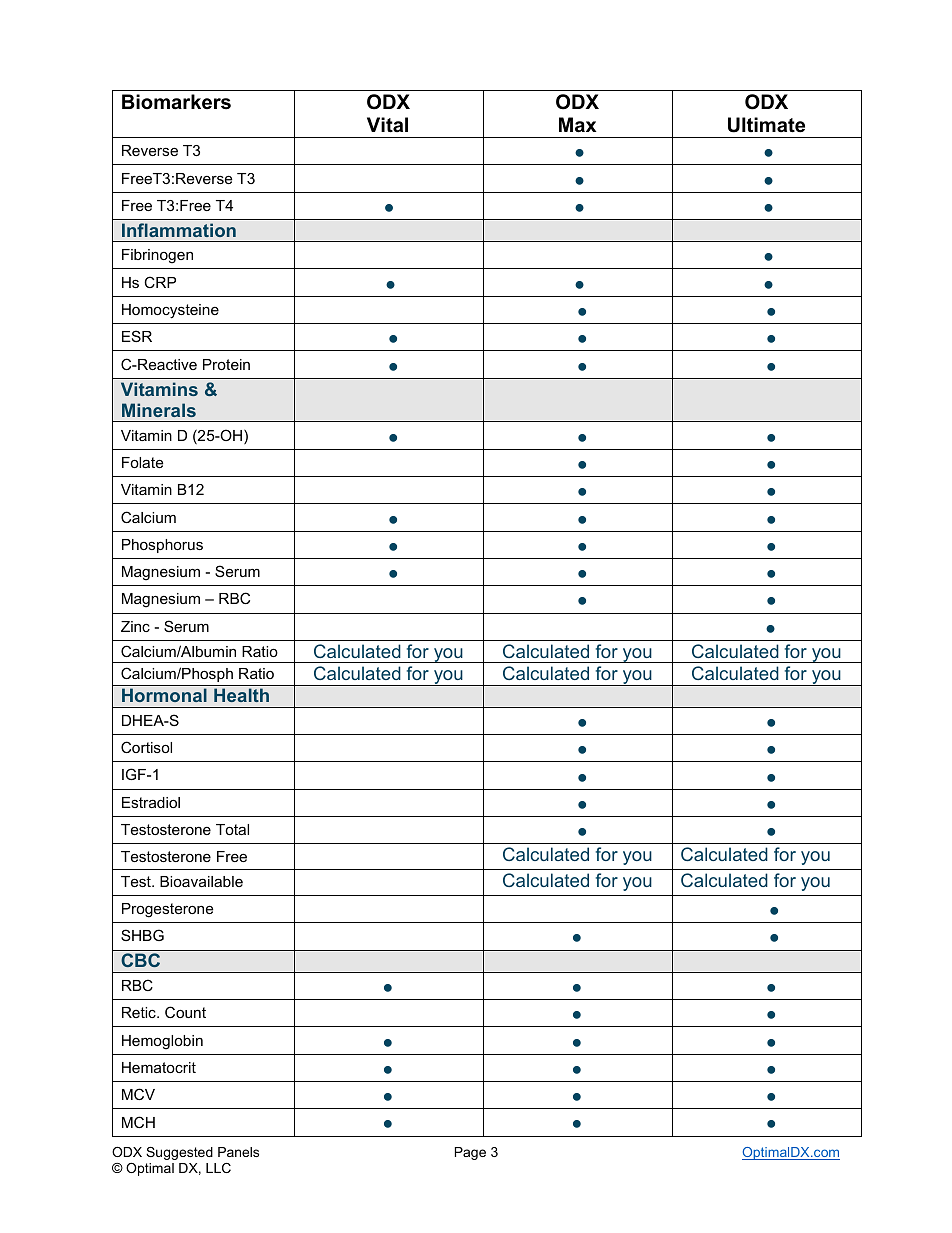 The image size is (952, 1233). Describe the element at coordinates (201, 881) in the image. I see `Bioavailable` at that location.
